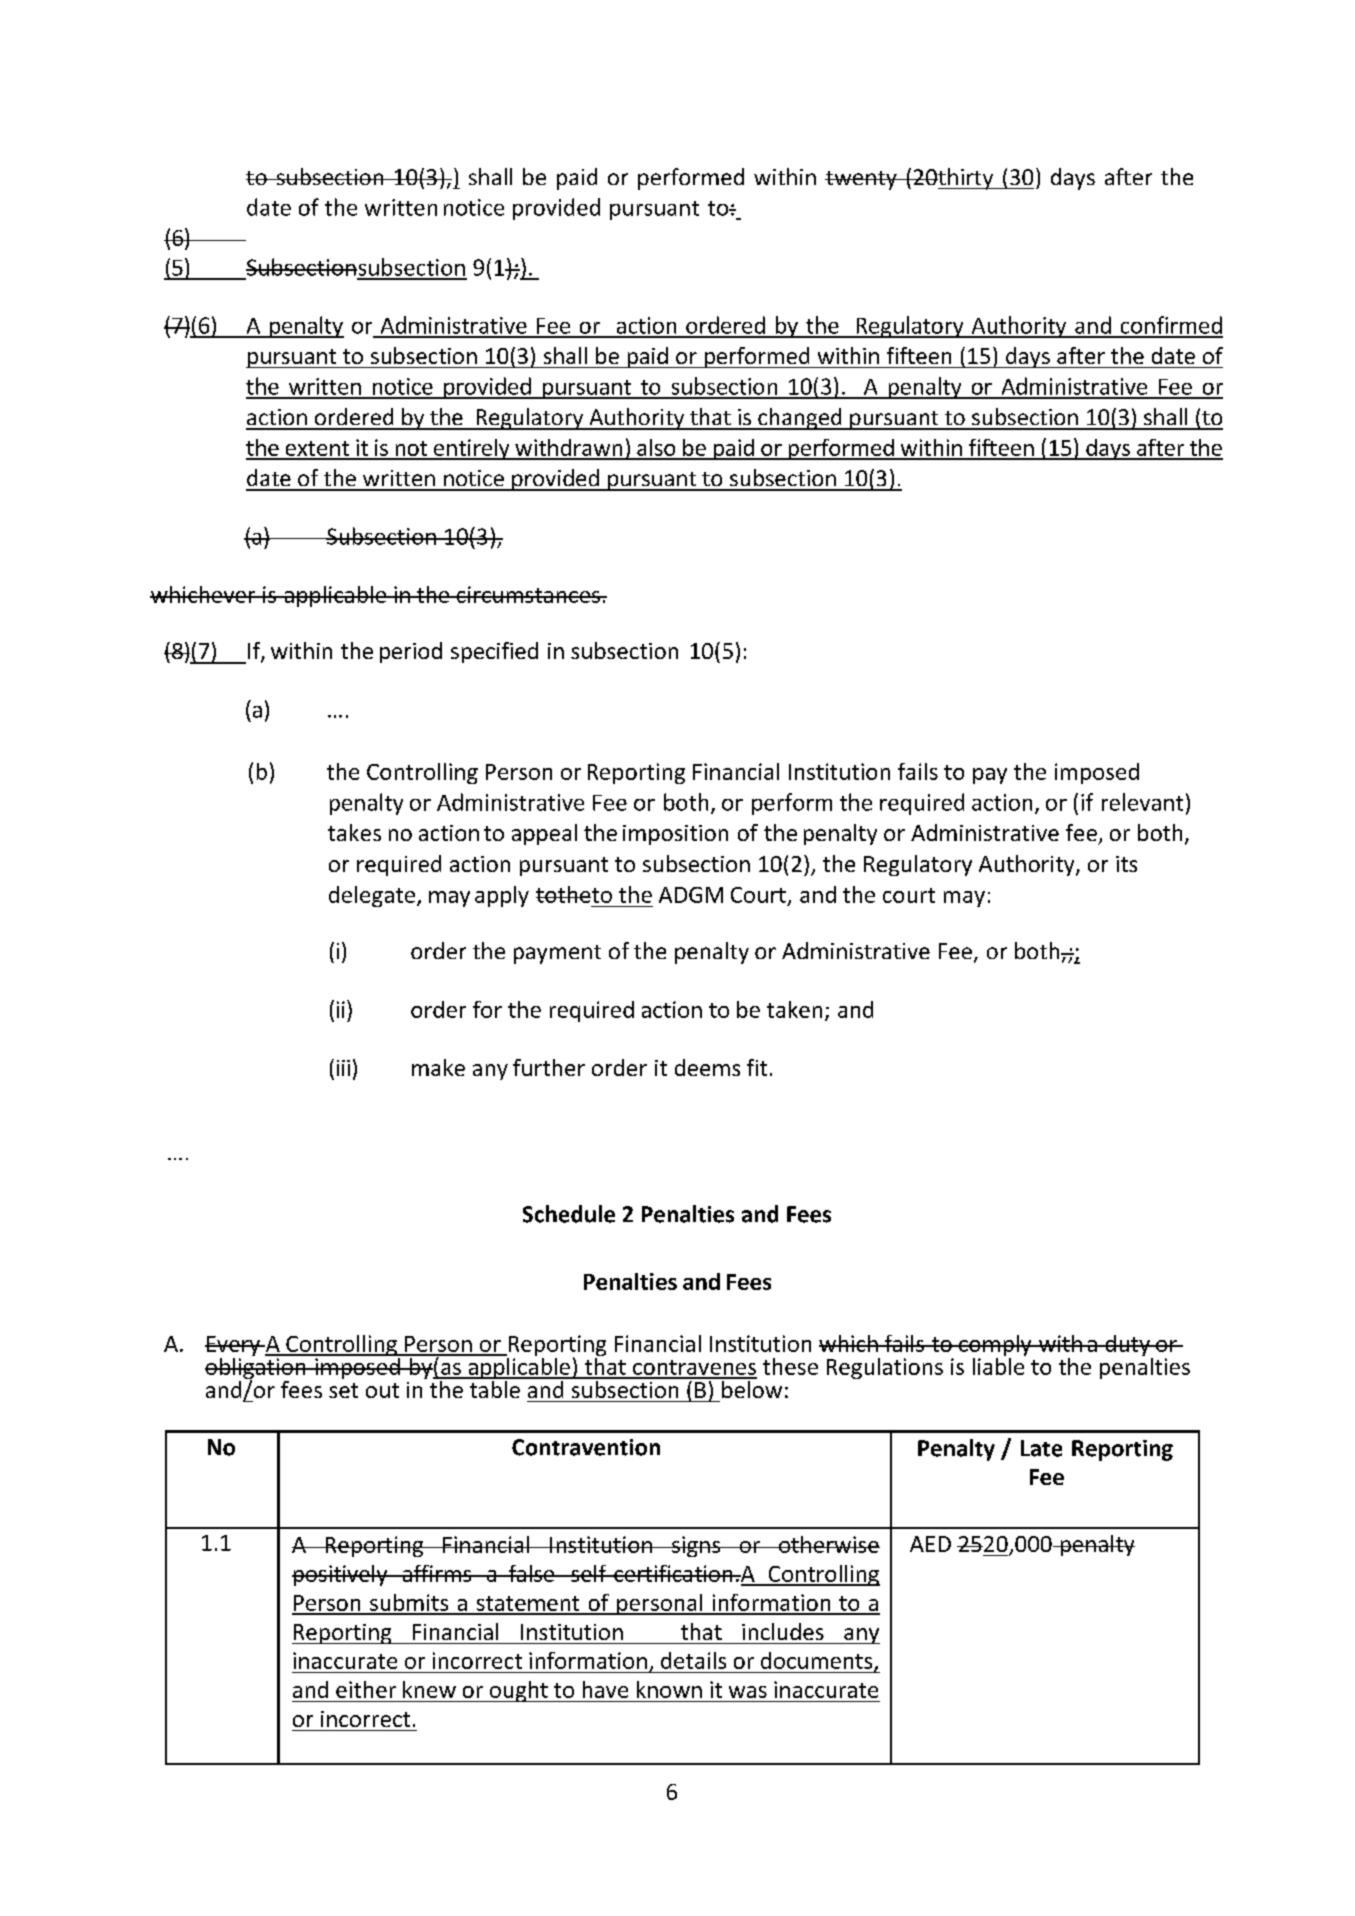 This image has width=1355, height=1916. Describe the element at coordinates (794, 1009) in the image. I see `taken` at that location.
